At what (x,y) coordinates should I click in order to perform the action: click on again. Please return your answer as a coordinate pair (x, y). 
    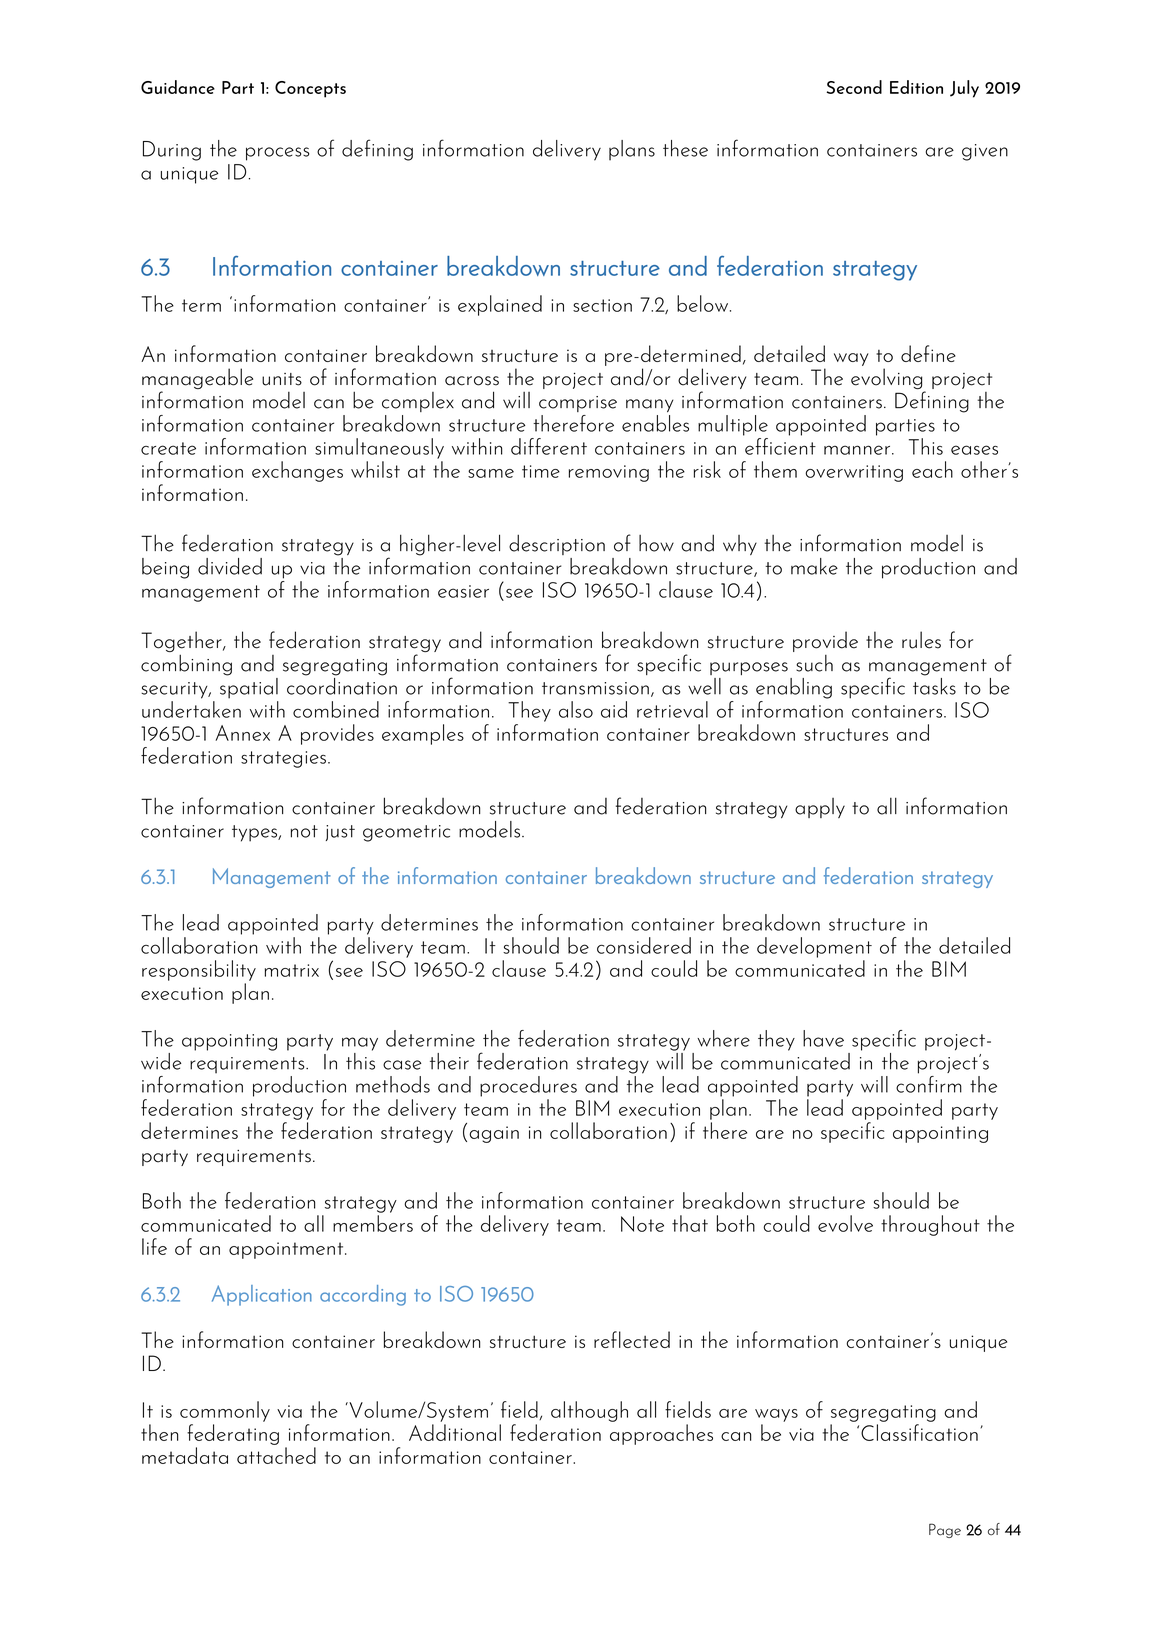
    Looking at the image, I should click on (494, 1134).
